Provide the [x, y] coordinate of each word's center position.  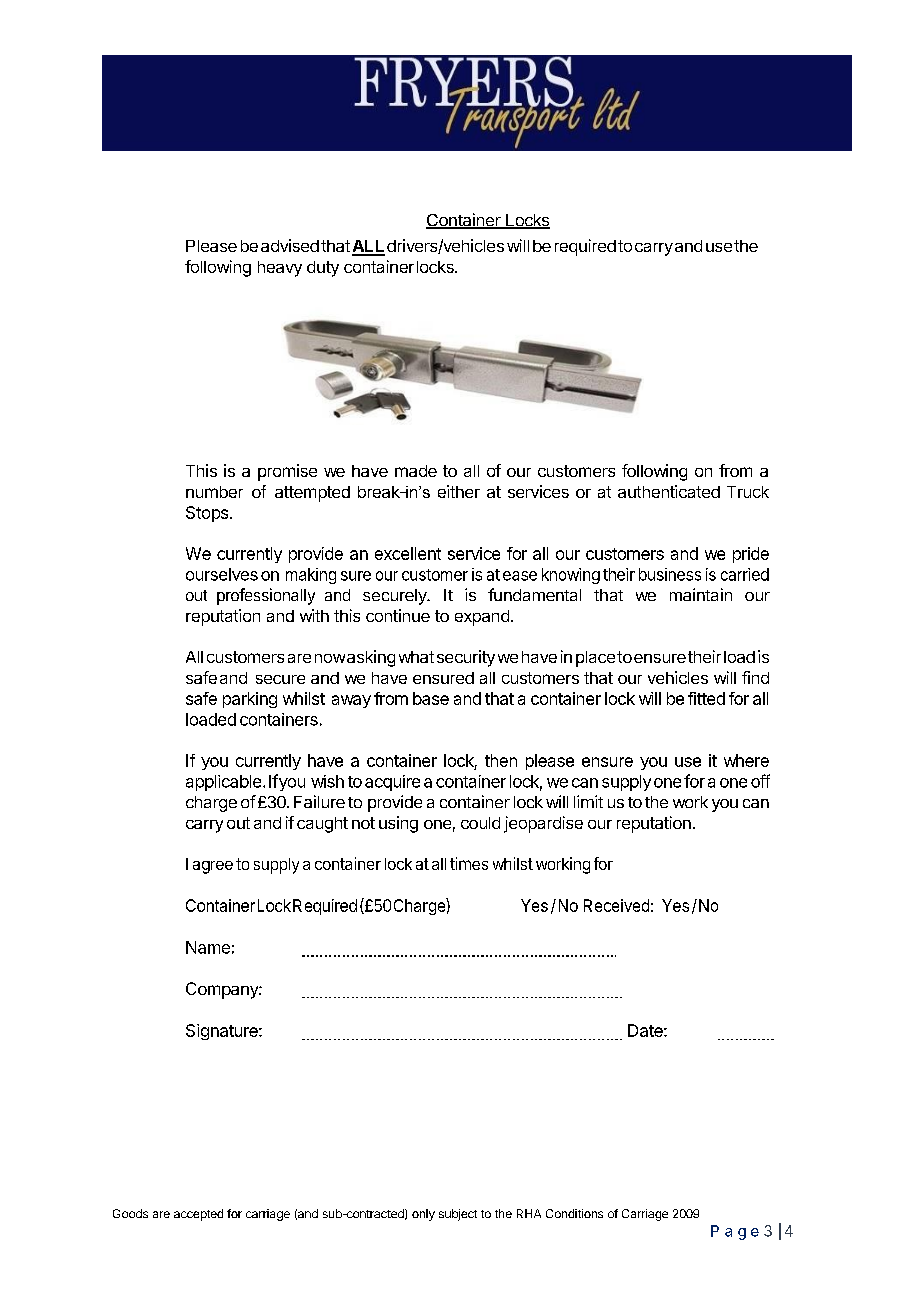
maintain [701, 594]
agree [213, 867]
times [469, 863]
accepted [198, 1215]
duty [323, 269]
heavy [280, 269]
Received [616, 905]
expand [482, 618]
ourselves [222, 574]
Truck [748, 492]
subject [458, 1215]
